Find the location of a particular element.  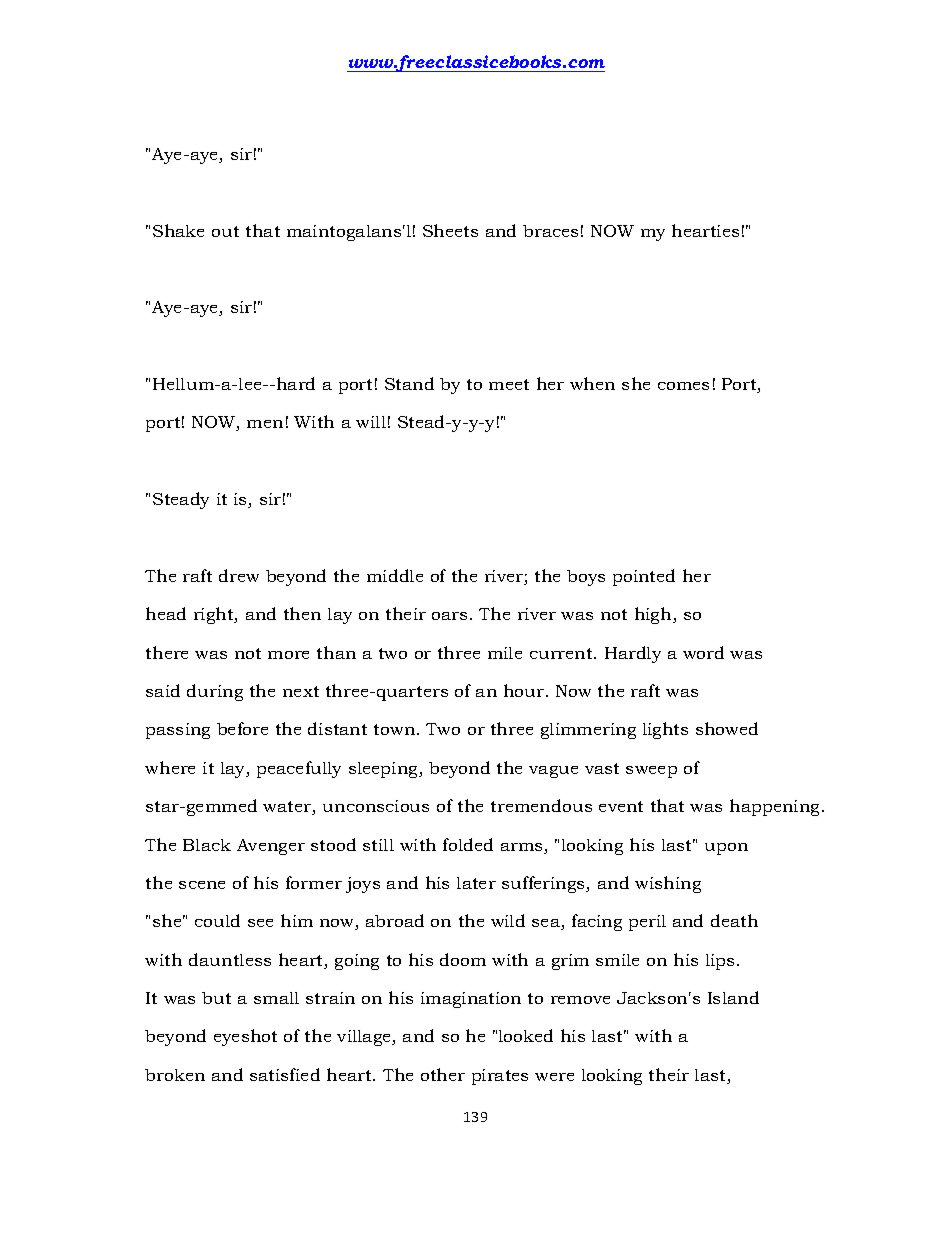

drew is located at coordinates (239, 575).
